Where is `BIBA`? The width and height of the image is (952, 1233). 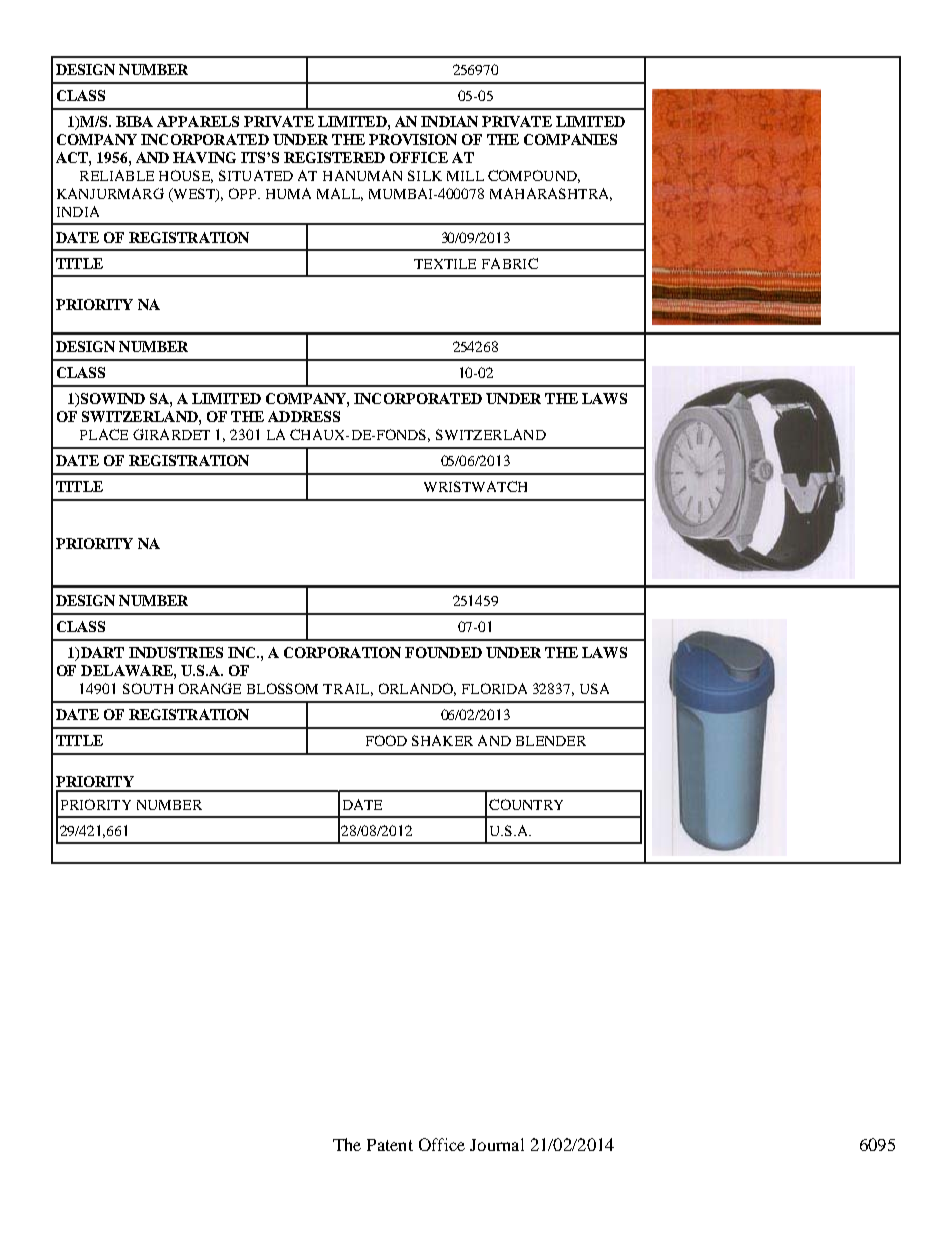
BIBA is located at coordinates (134, 121).
